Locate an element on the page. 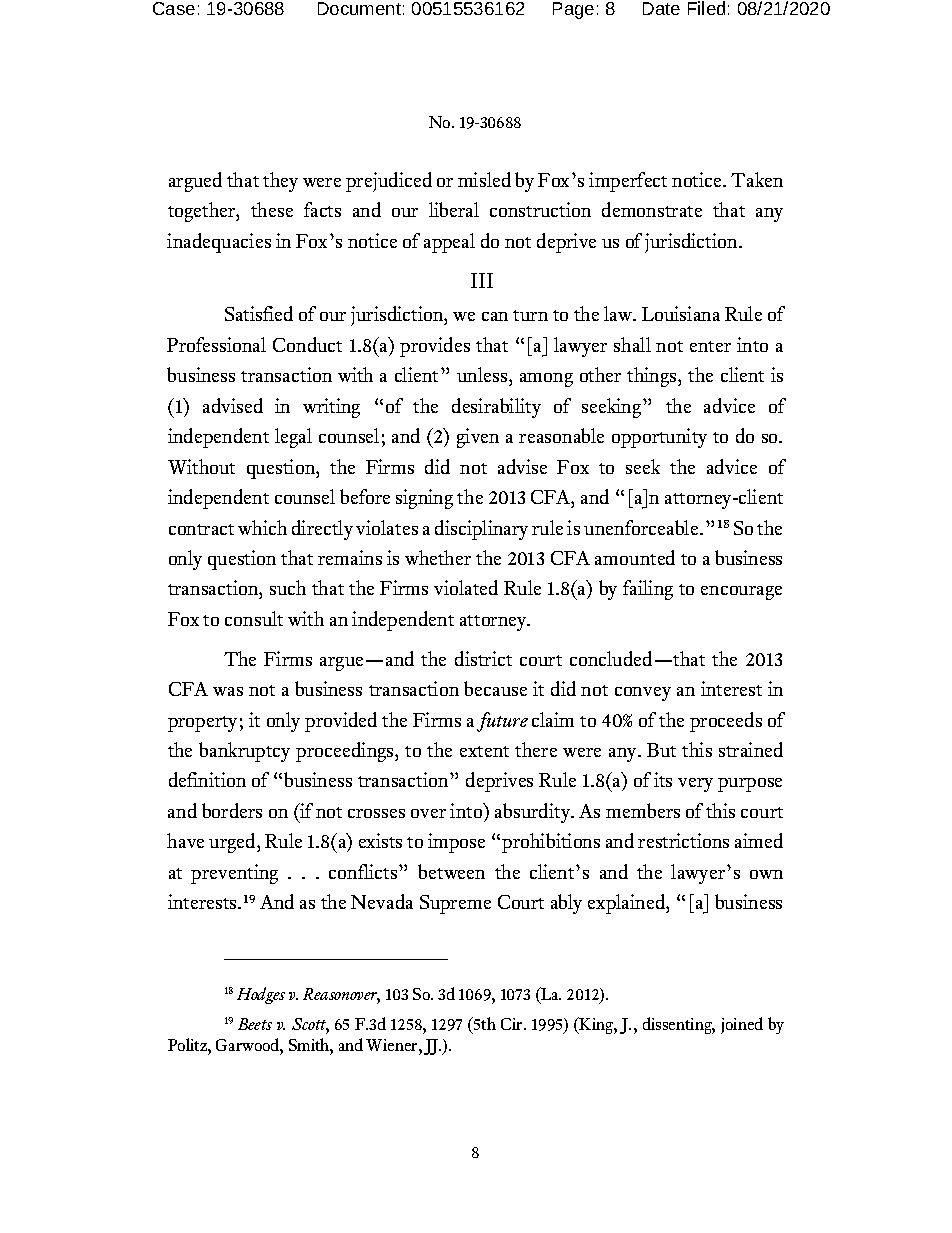  Cir is located at coordinates (513, 1024).
